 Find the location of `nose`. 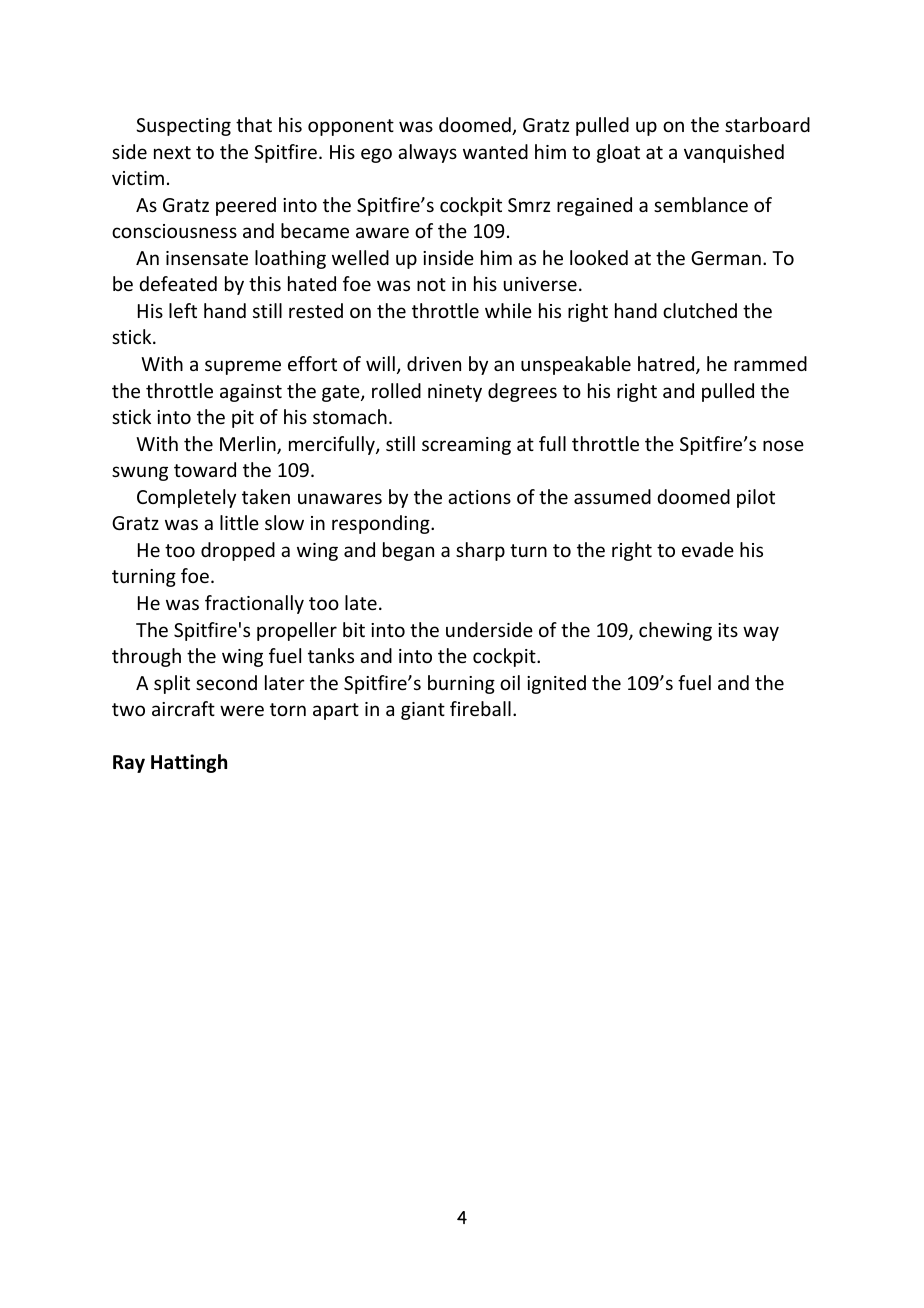

nose is located at coordinates (783, 445).
